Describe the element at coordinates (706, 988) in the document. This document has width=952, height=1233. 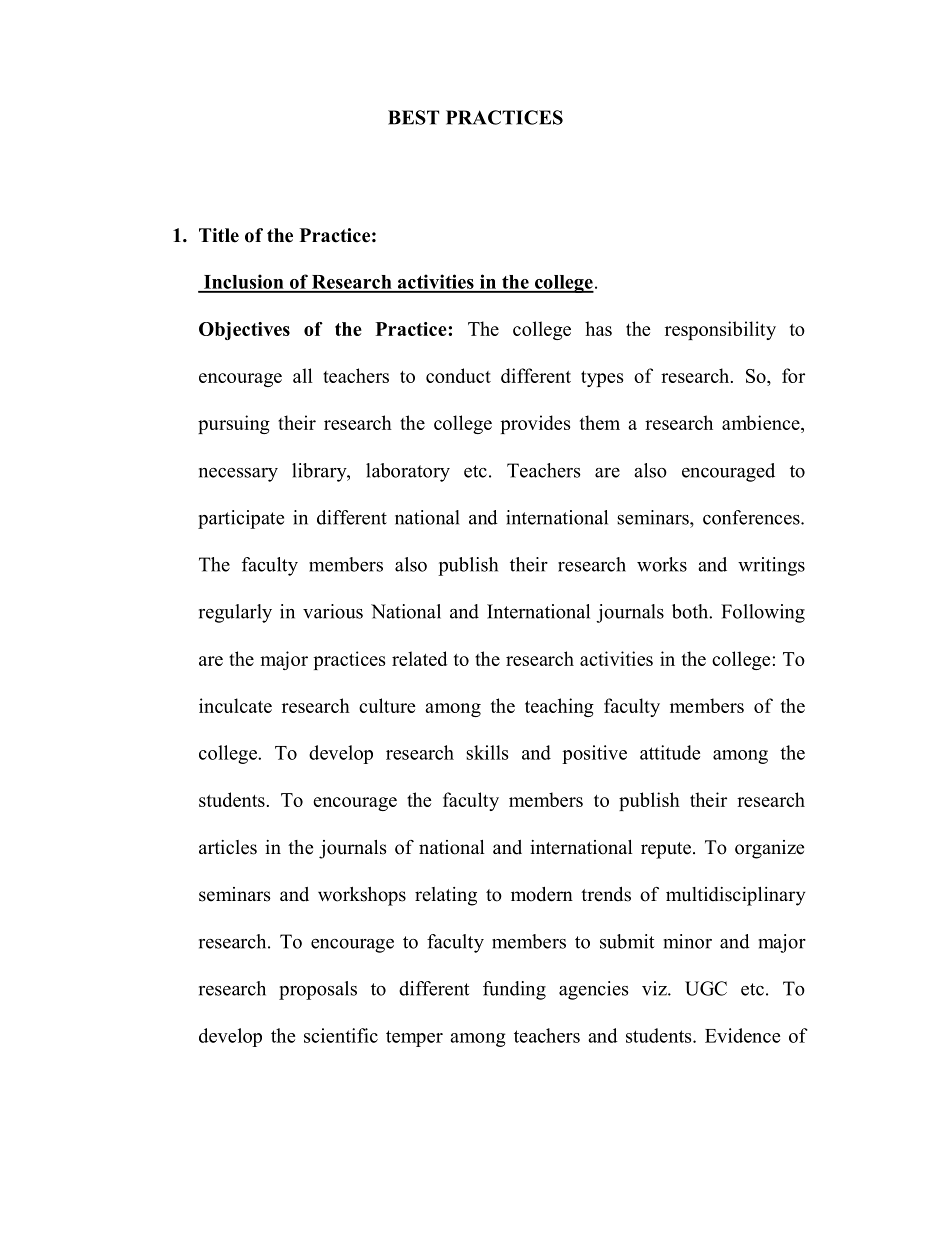
I see `UGC` at that location.
